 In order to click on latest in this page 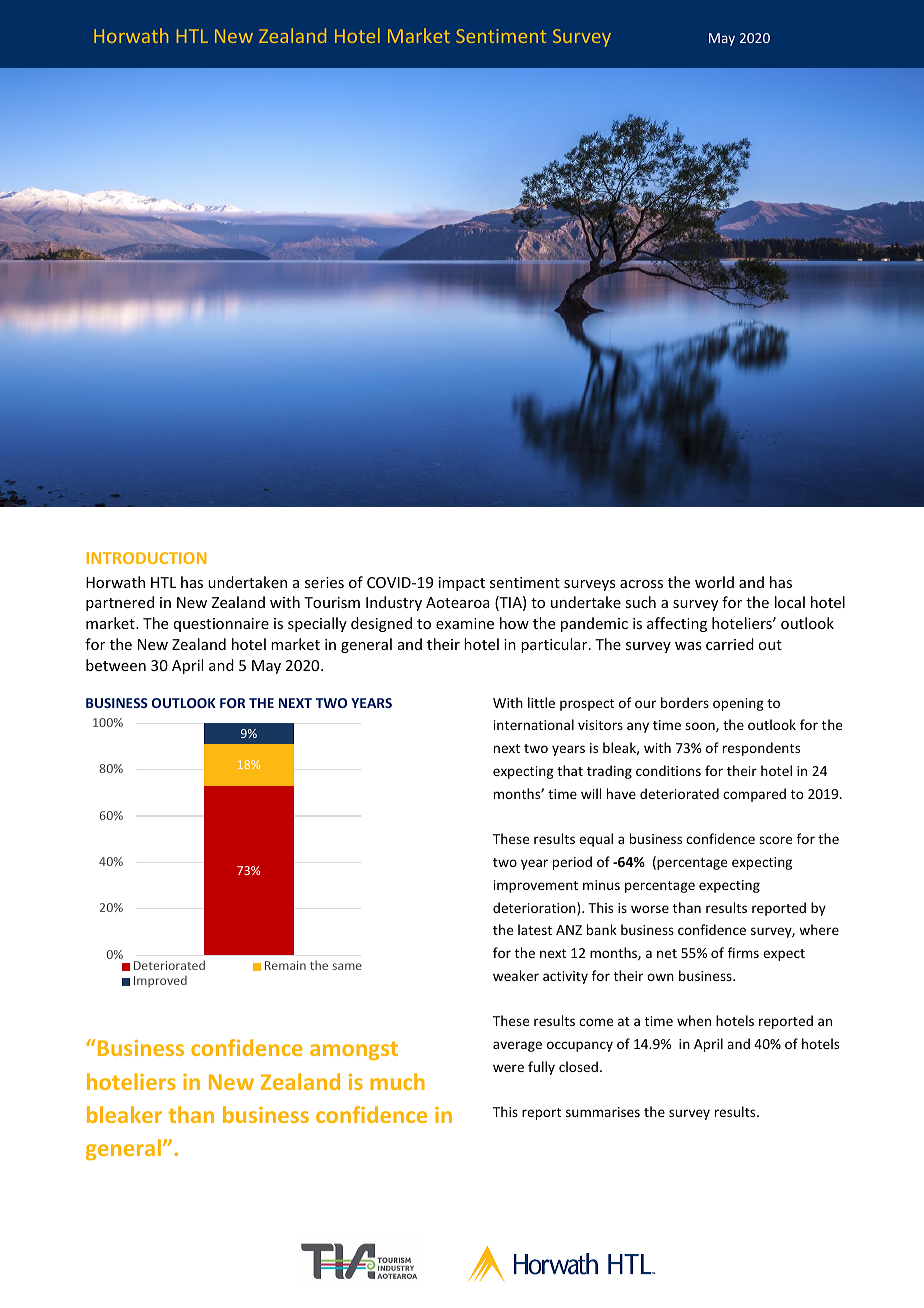, I will do `click(535, 929)`.
